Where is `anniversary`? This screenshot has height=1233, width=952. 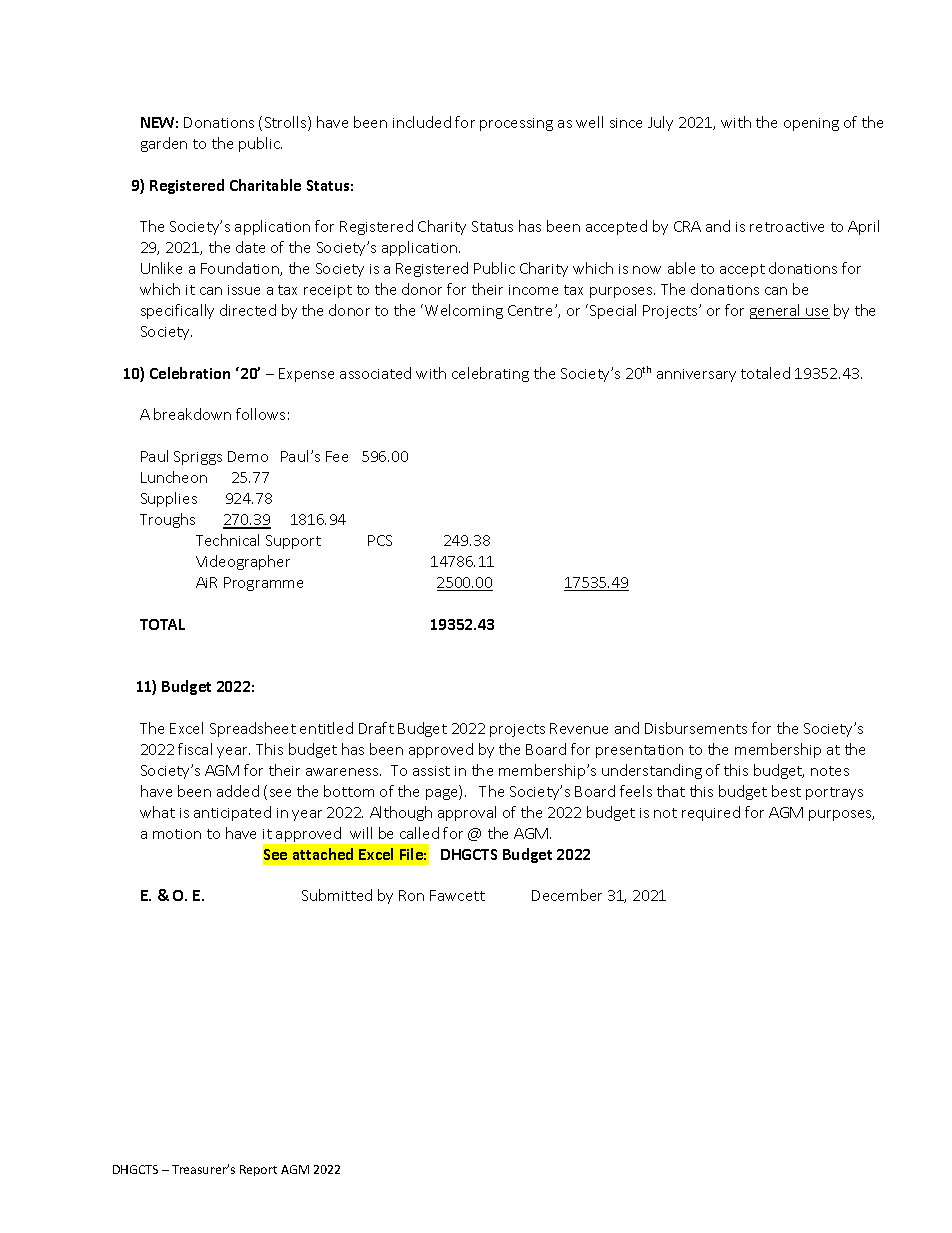 anniversary is located at coordinates (696, 375).
